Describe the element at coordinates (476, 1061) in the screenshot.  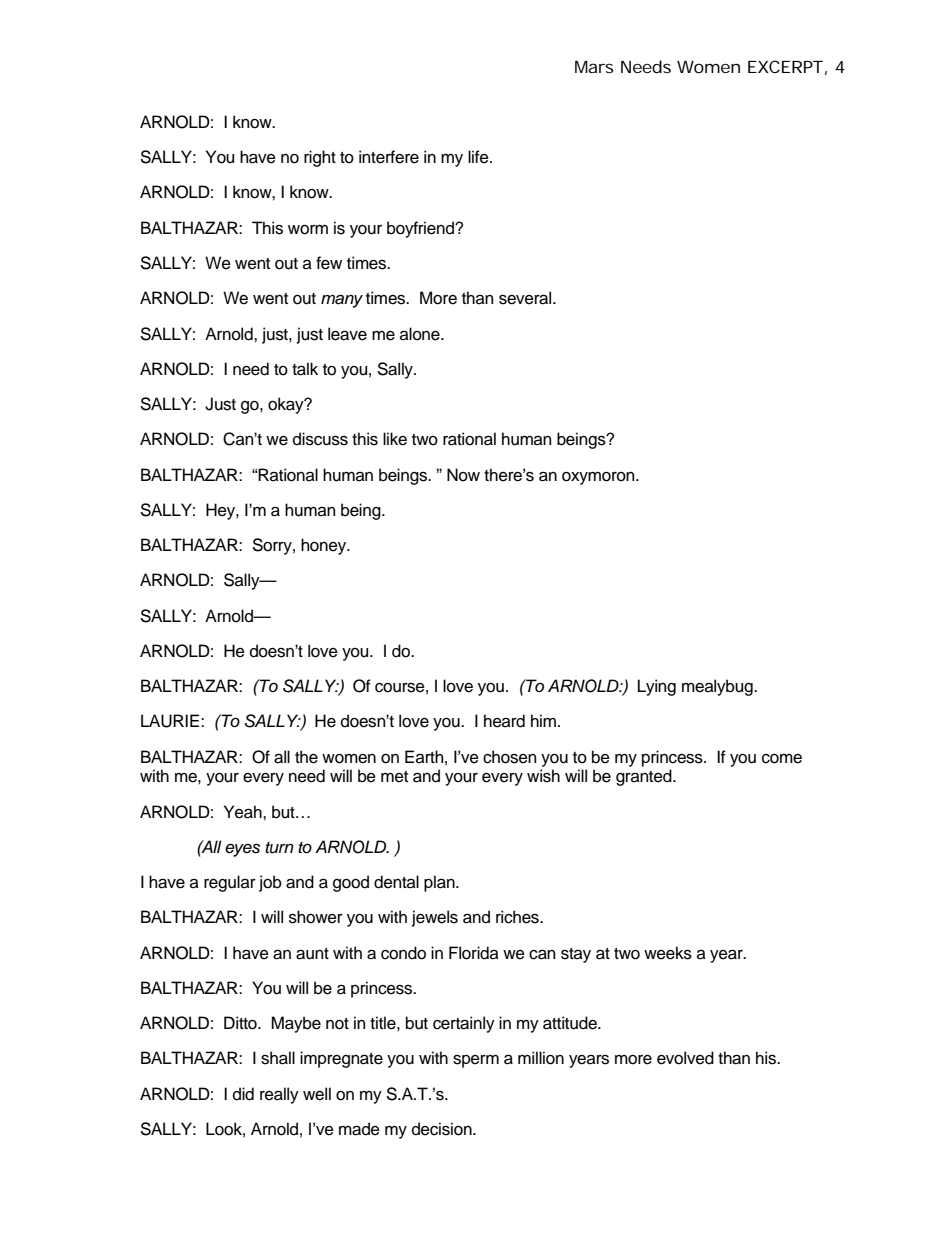
I see `sperm` at that location.
